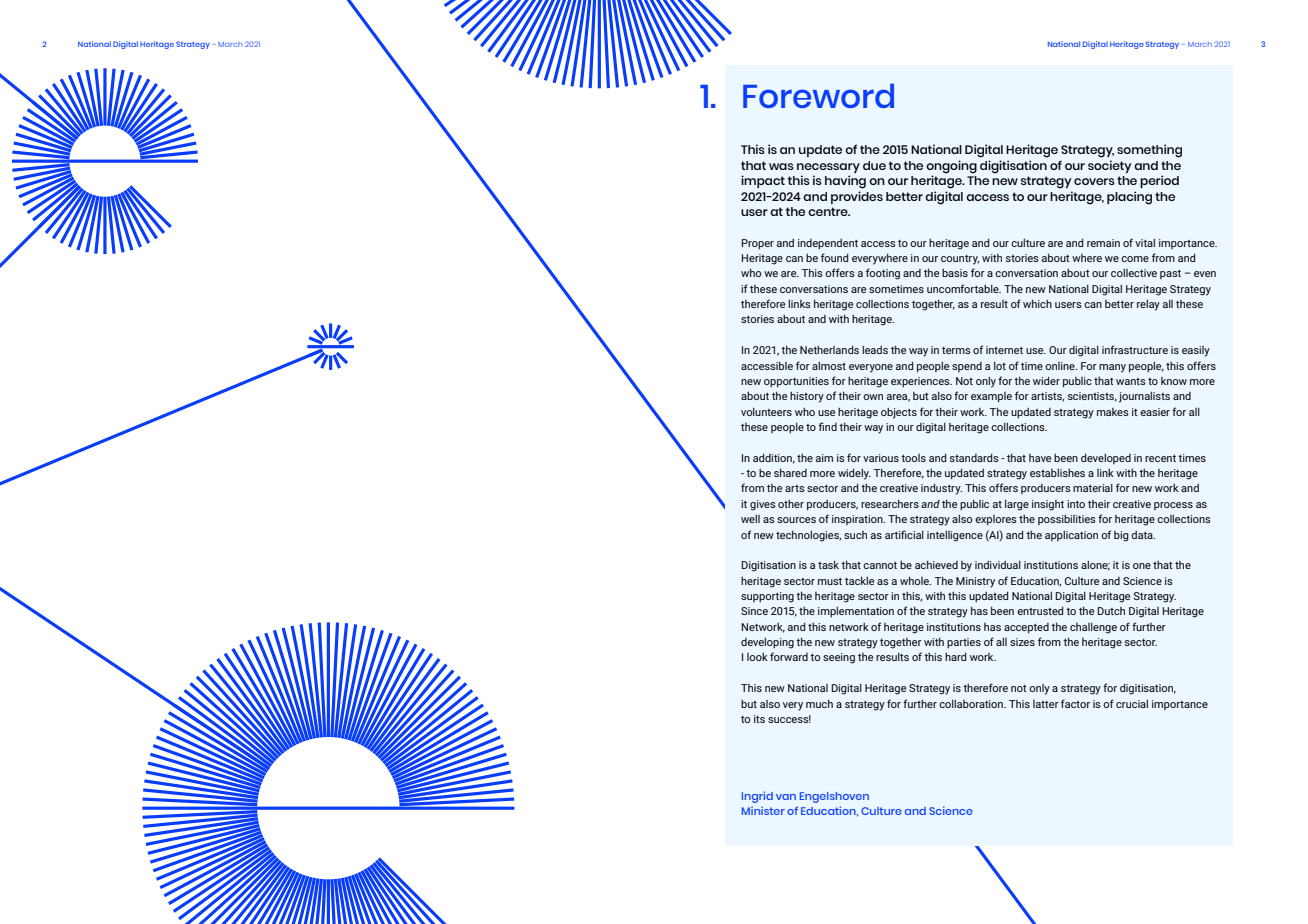 This screenshot has height=924, width=1308. Describe the element at coordinates (1149, 151) in the screenshot. I see `something` at that location.
